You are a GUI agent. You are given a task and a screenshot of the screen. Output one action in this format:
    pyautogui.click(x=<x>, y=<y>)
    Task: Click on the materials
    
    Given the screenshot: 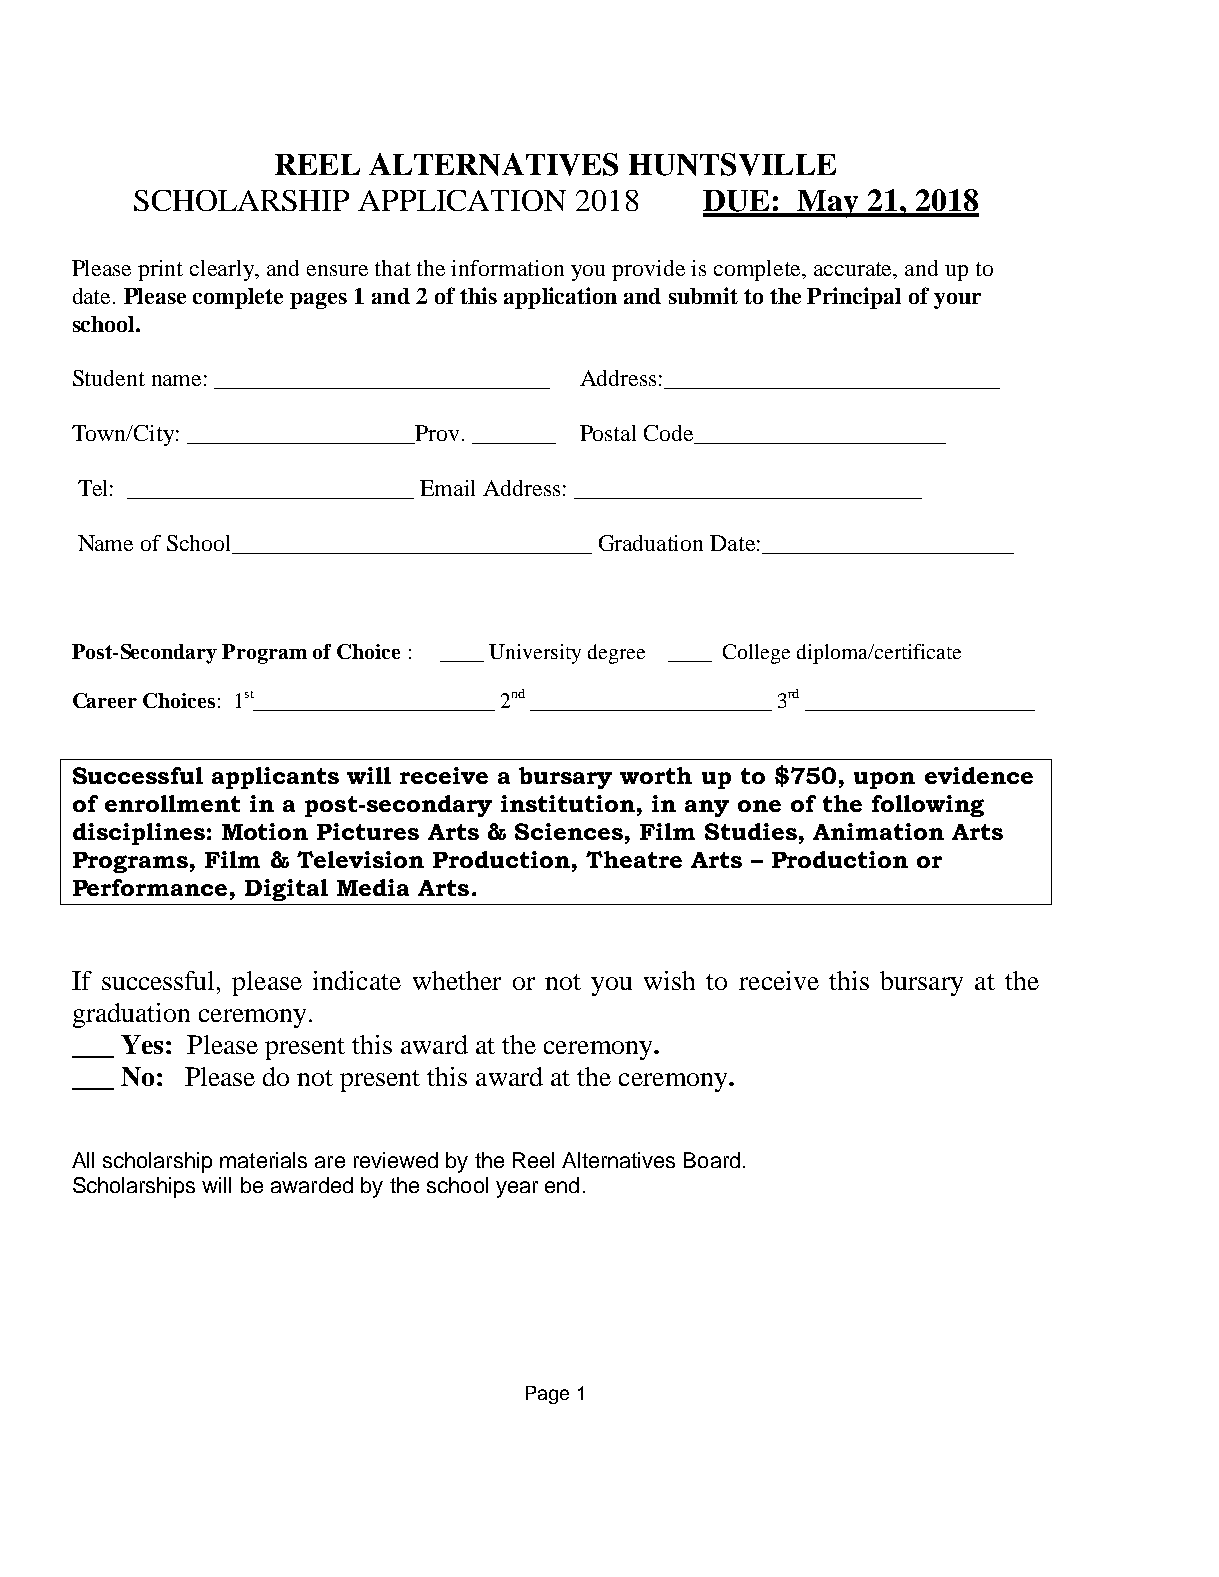 What is the action you would take?
    pyautogui.click(x=263, y=1160)
